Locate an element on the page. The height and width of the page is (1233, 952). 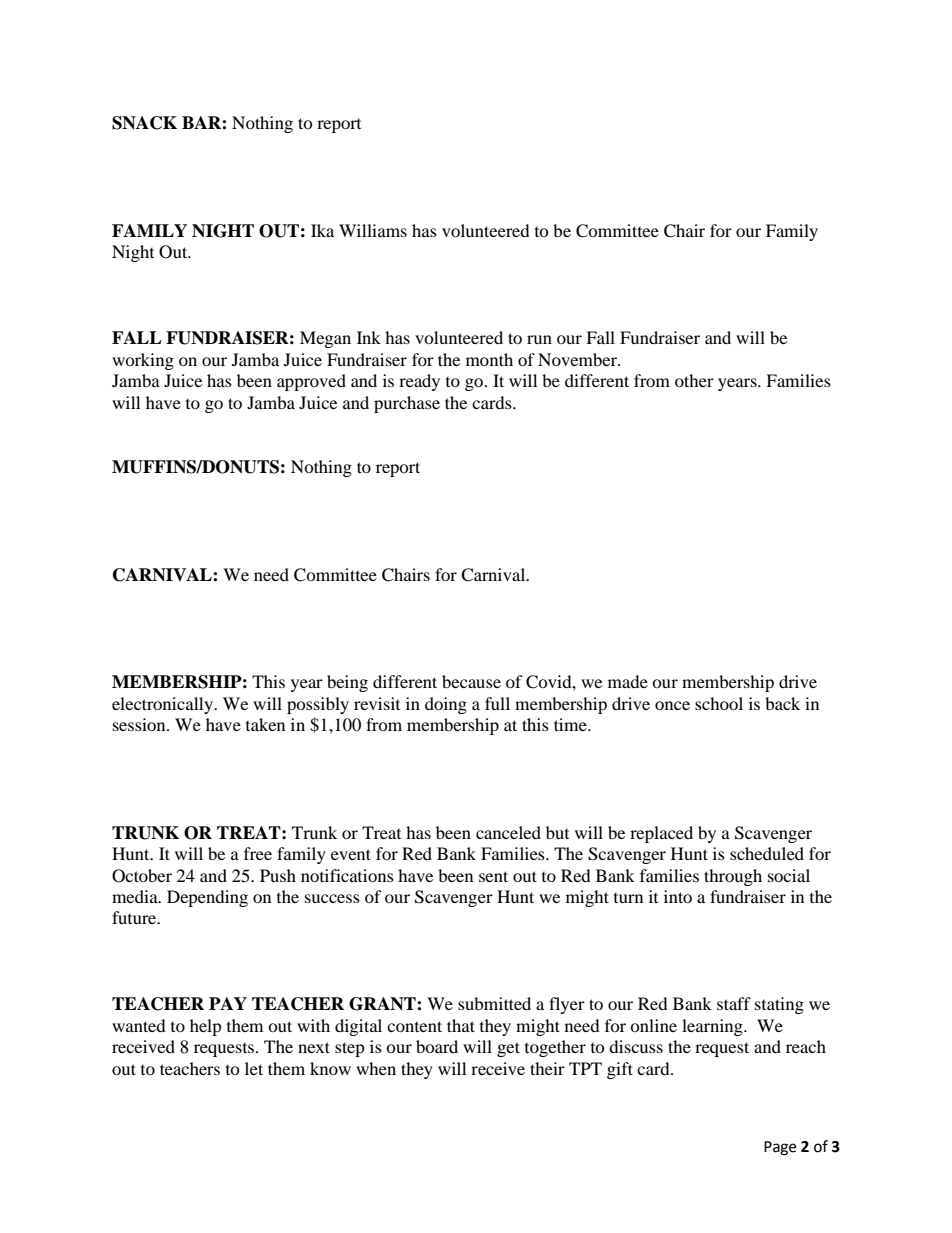
let is located at coordinates (254, 1068).
